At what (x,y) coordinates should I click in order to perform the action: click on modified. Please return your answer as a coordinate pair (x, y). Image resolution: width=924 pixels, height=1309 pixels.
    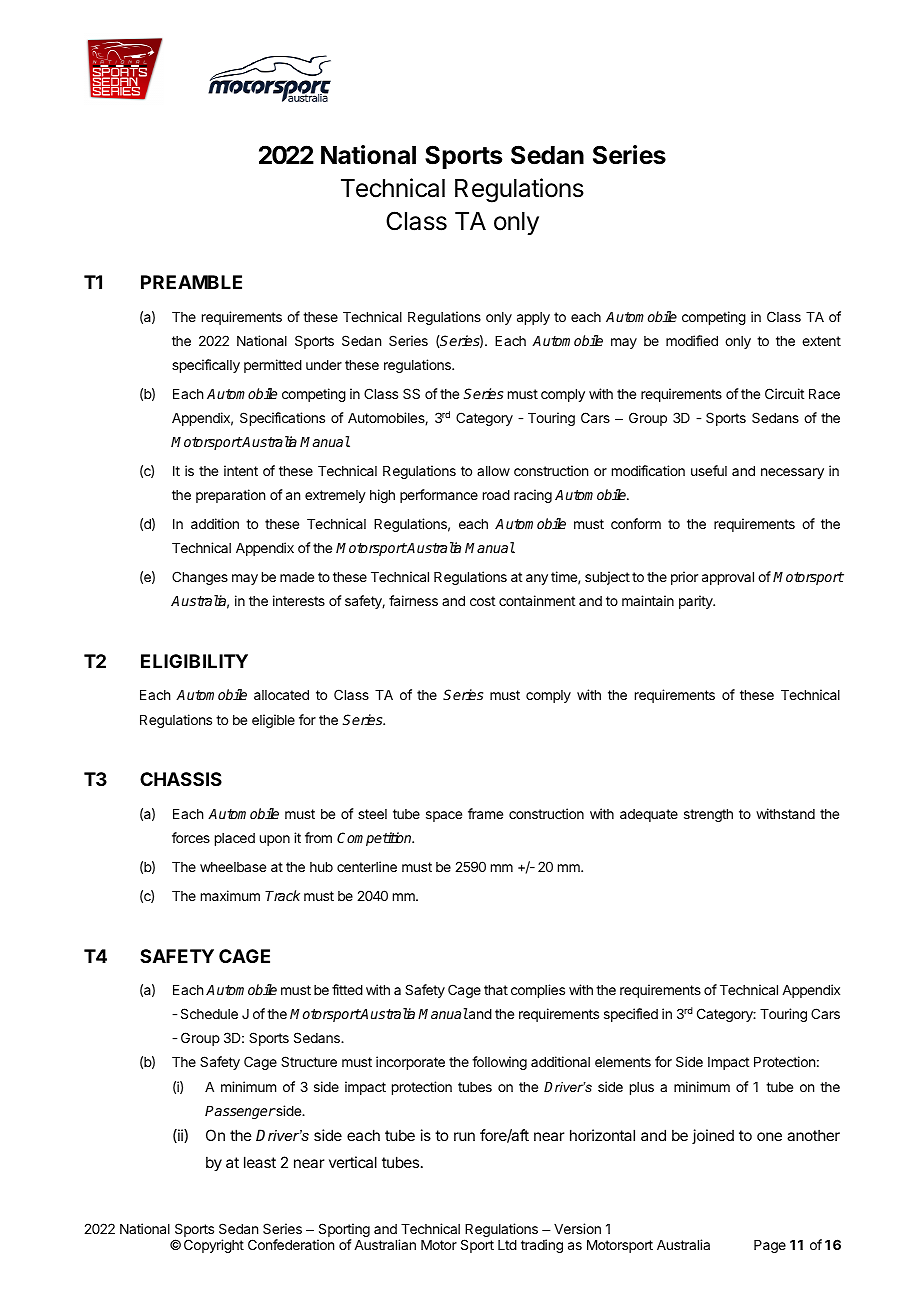
    Looking at the image, I should click on (692, 340).
